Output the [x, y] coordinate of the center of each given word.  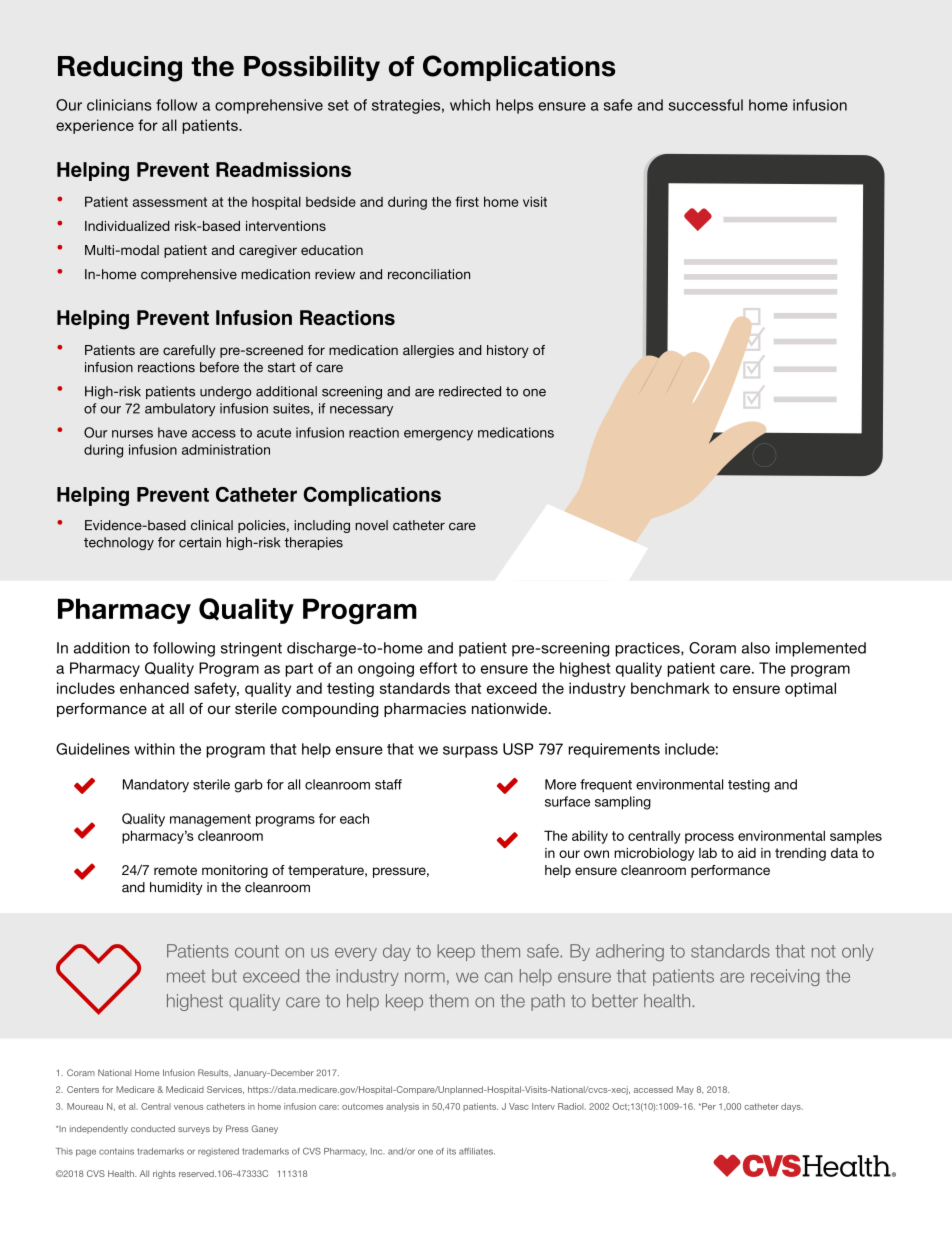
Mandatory [156, 786]
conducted [153, 1128]
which [470, 105]
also [756, 648]
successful [706, 105]
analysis [402, 1107]
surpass [470, 752]
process [709, 838]
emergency [438, 435]
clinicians [119, 105]
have [172, 432]
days [792, 1107]
